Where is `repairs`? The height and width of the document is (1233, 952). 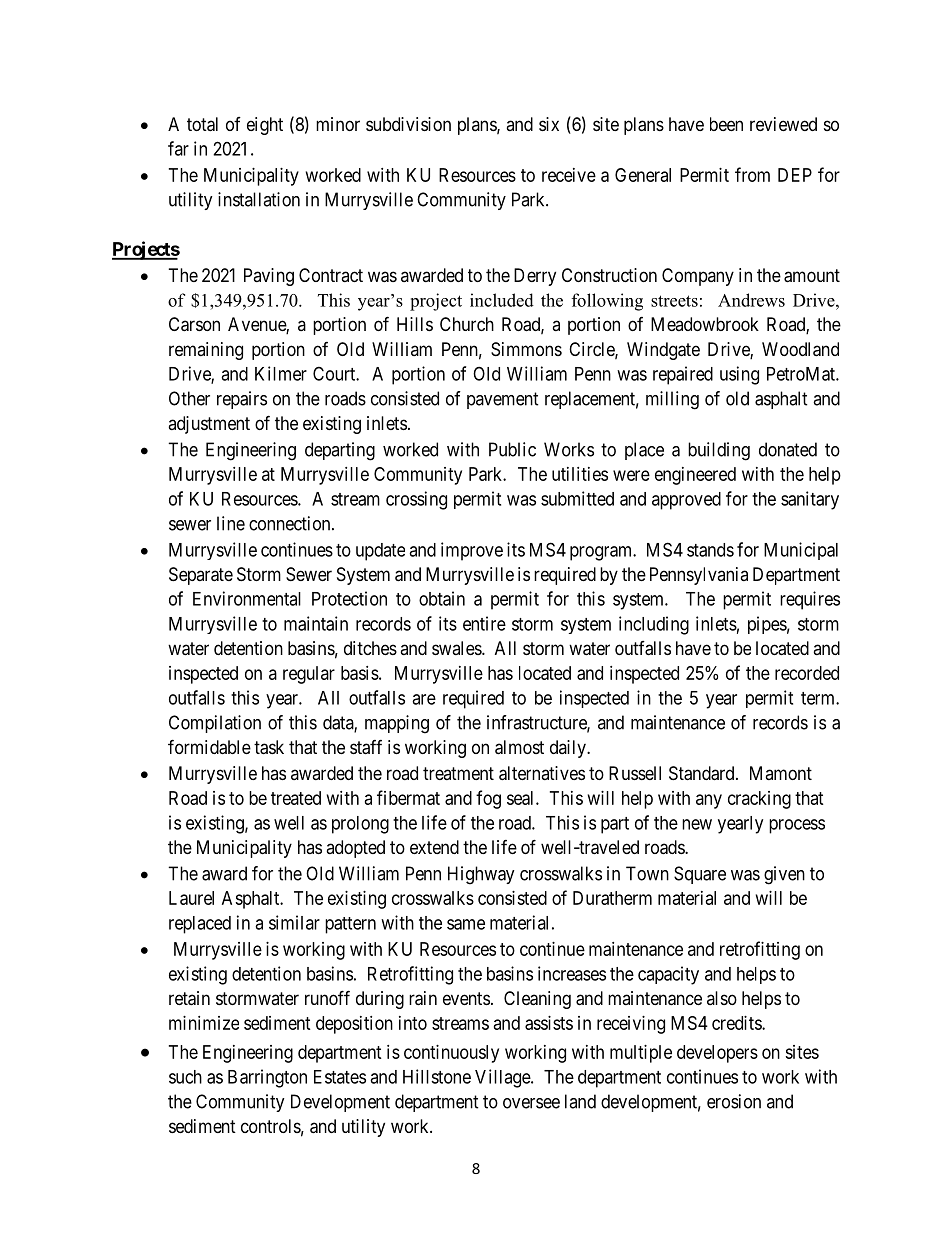 repairs is located at coordinates (242, 400).
